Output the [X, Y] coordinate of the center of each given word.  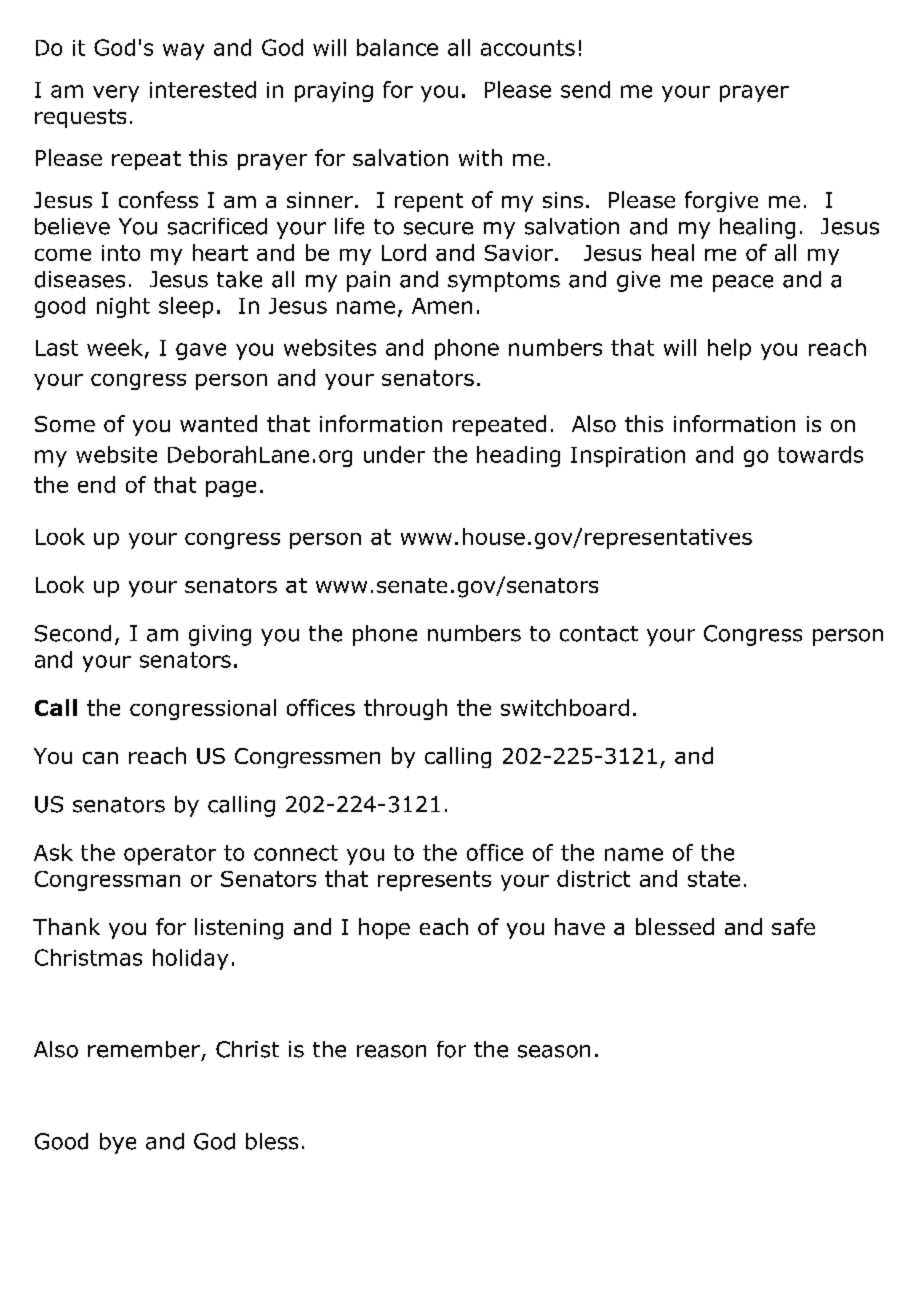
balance [397, 47]
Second [73, 633]
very [116, 93]
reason [391, 1051]
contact [599, 634]
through [405, 709]
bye [118, 1143]
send [585, 89]
